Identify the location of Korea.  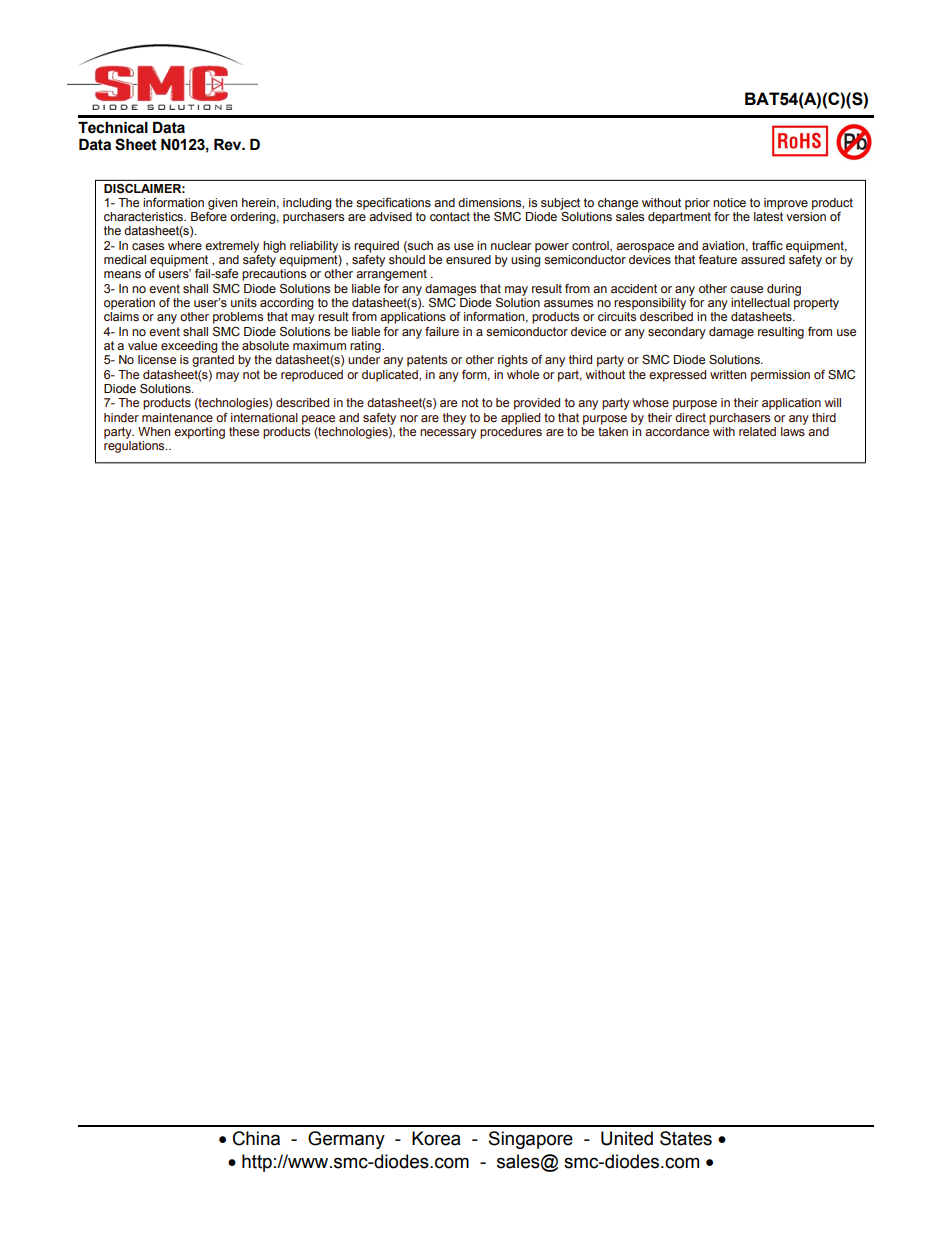
(436, 1138).
